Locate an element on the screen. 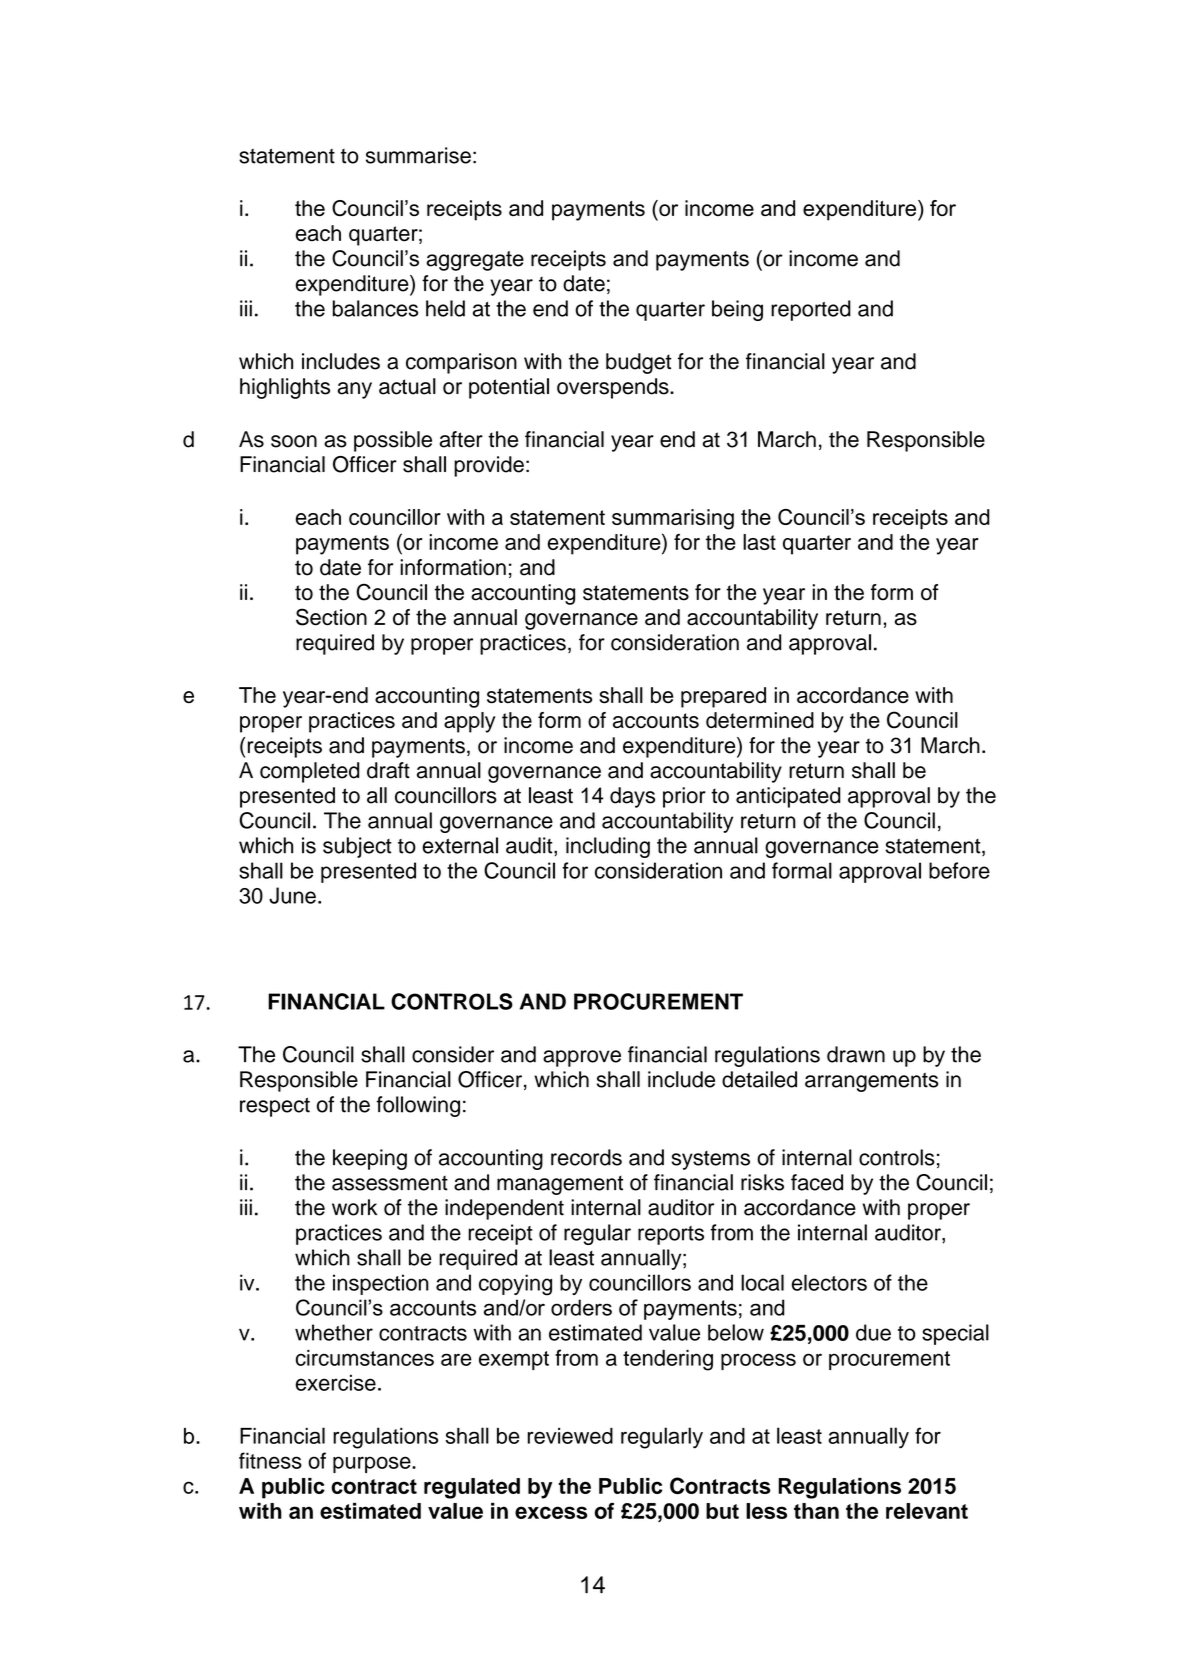 This screenshot has height=1668, width=1180. summarise is located at coordinates (418, 155).
